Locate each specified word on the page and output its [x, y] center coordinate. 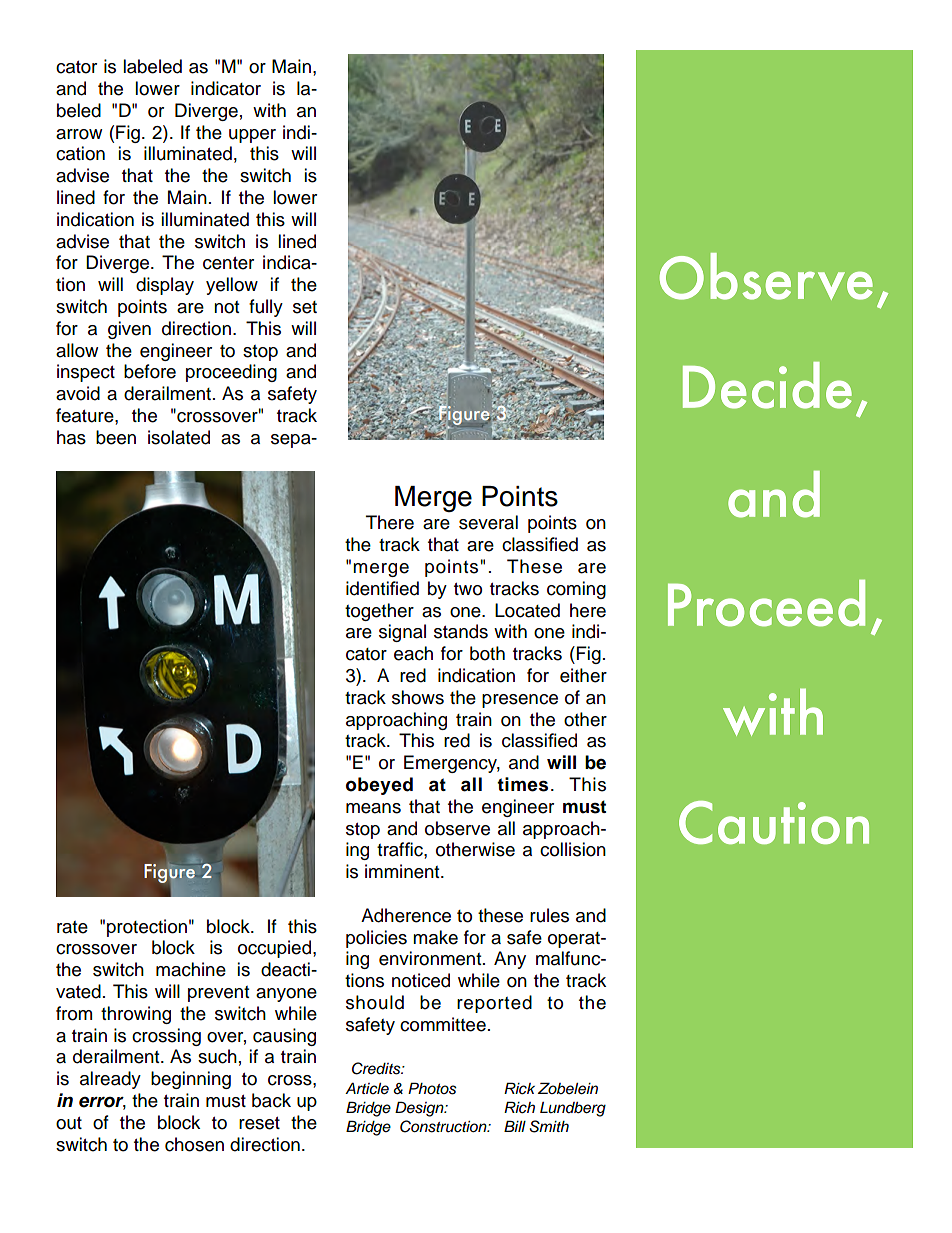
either [583, 675]
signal [402, 633]
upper [252, 136]
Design [420, 1109]
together [379, 612]
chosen [194, 1144]
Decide [767, 385]
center [228, 263]
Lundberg [573, 1109]
